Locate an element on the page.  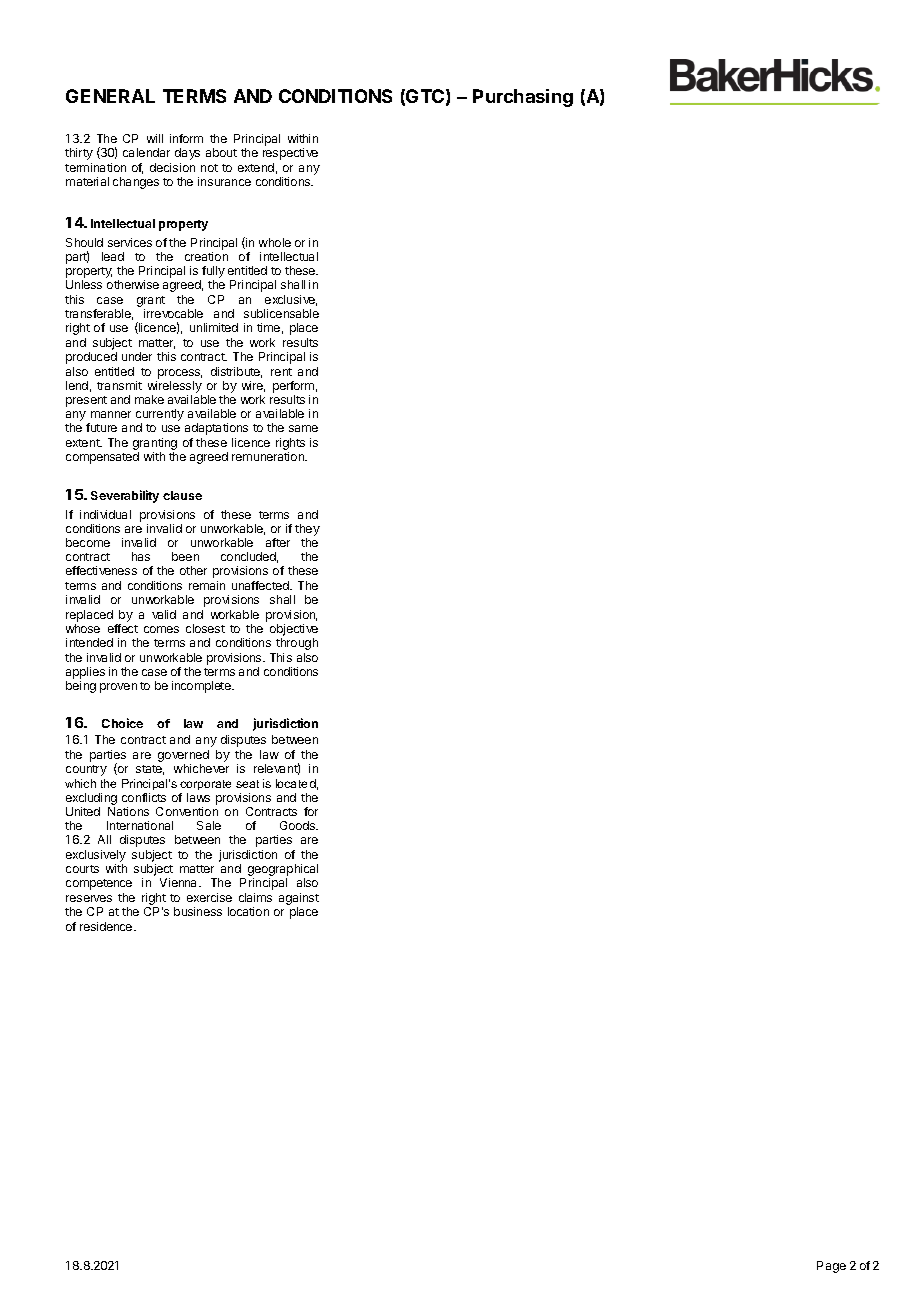
will is located at coordinates (155, 138).
